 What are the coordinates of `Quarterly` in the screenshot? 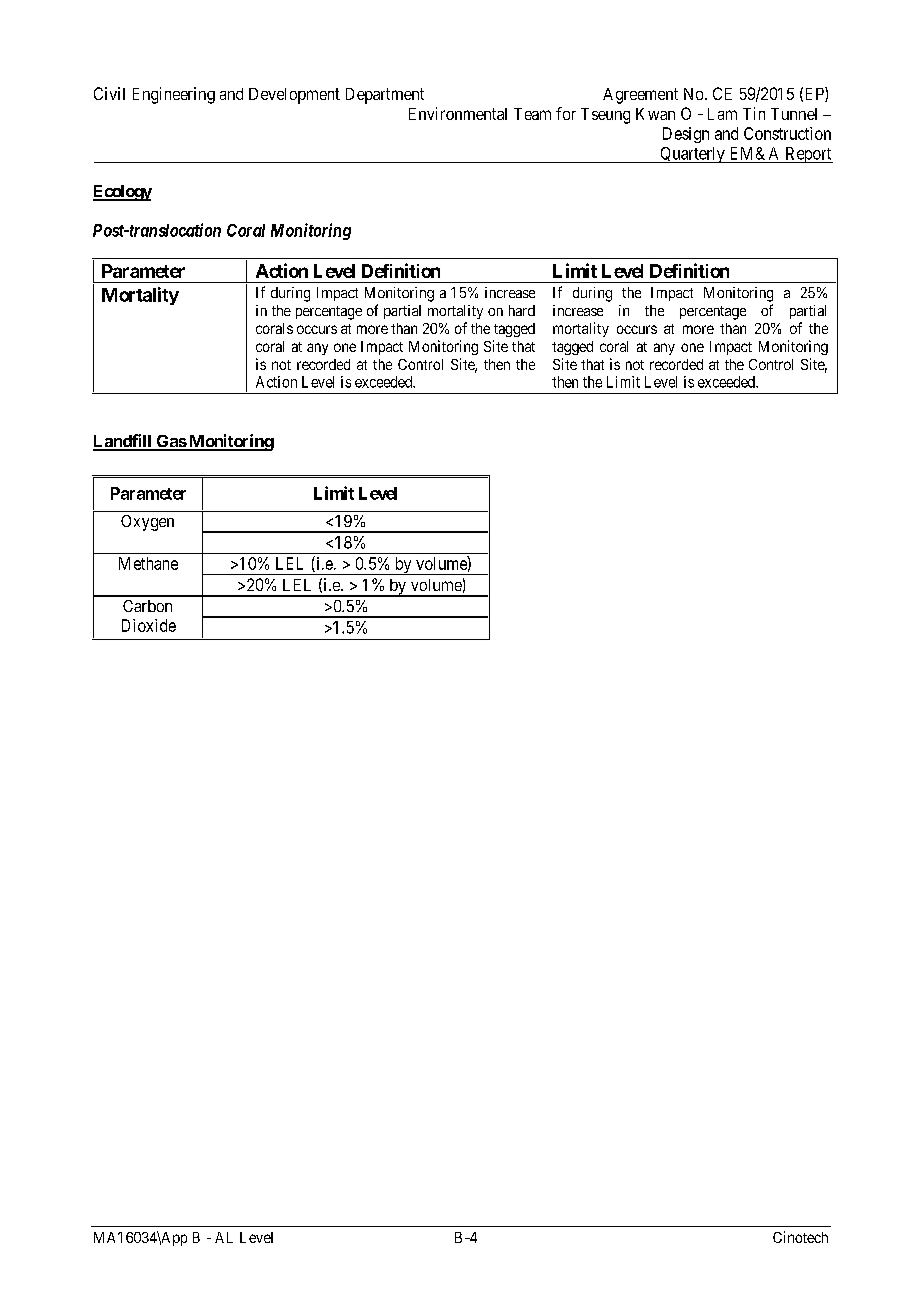 It's located at (692, 155).
